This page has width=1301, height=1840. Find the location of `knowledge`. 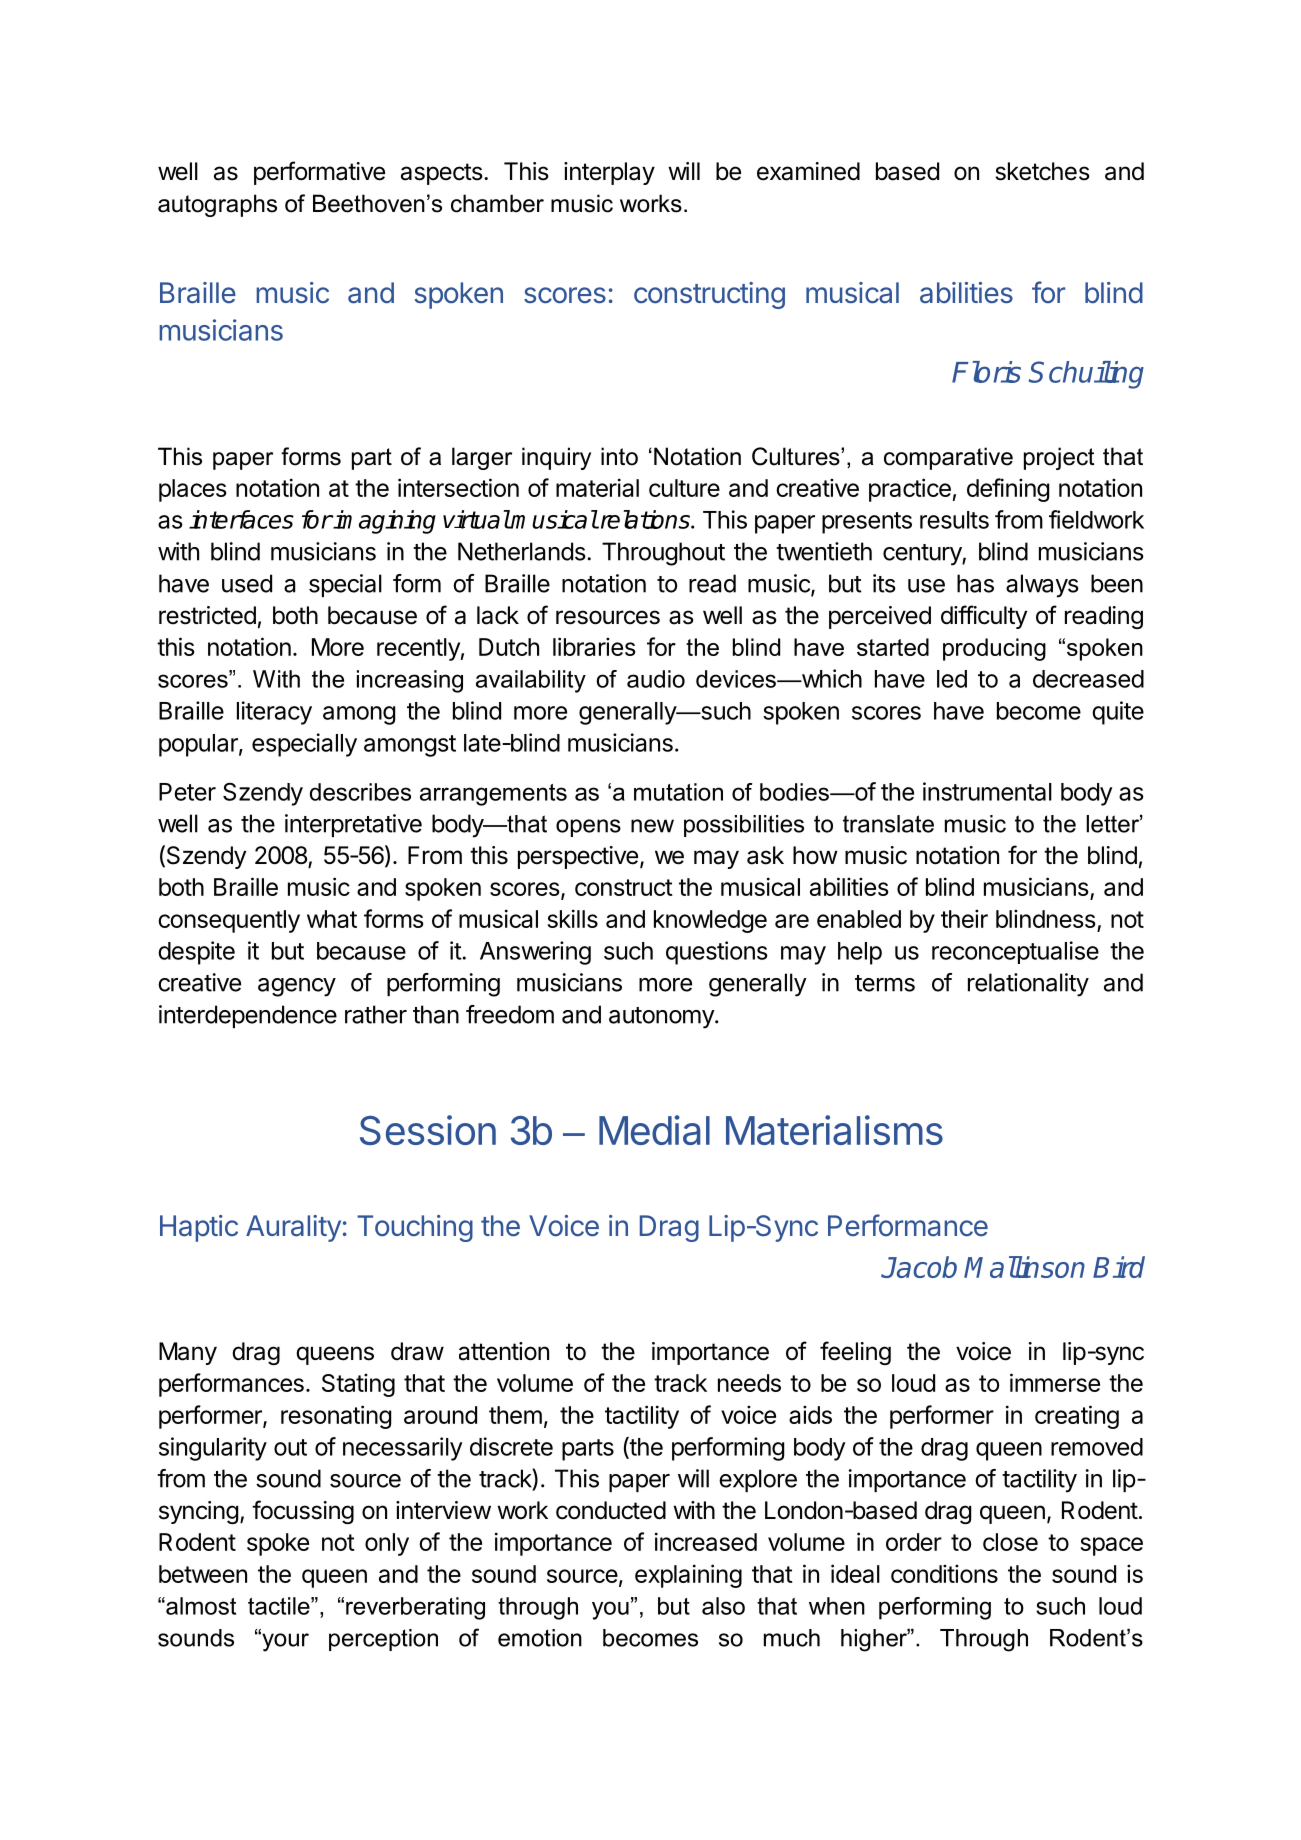

knowledge is located at coordinates (710, 921).
